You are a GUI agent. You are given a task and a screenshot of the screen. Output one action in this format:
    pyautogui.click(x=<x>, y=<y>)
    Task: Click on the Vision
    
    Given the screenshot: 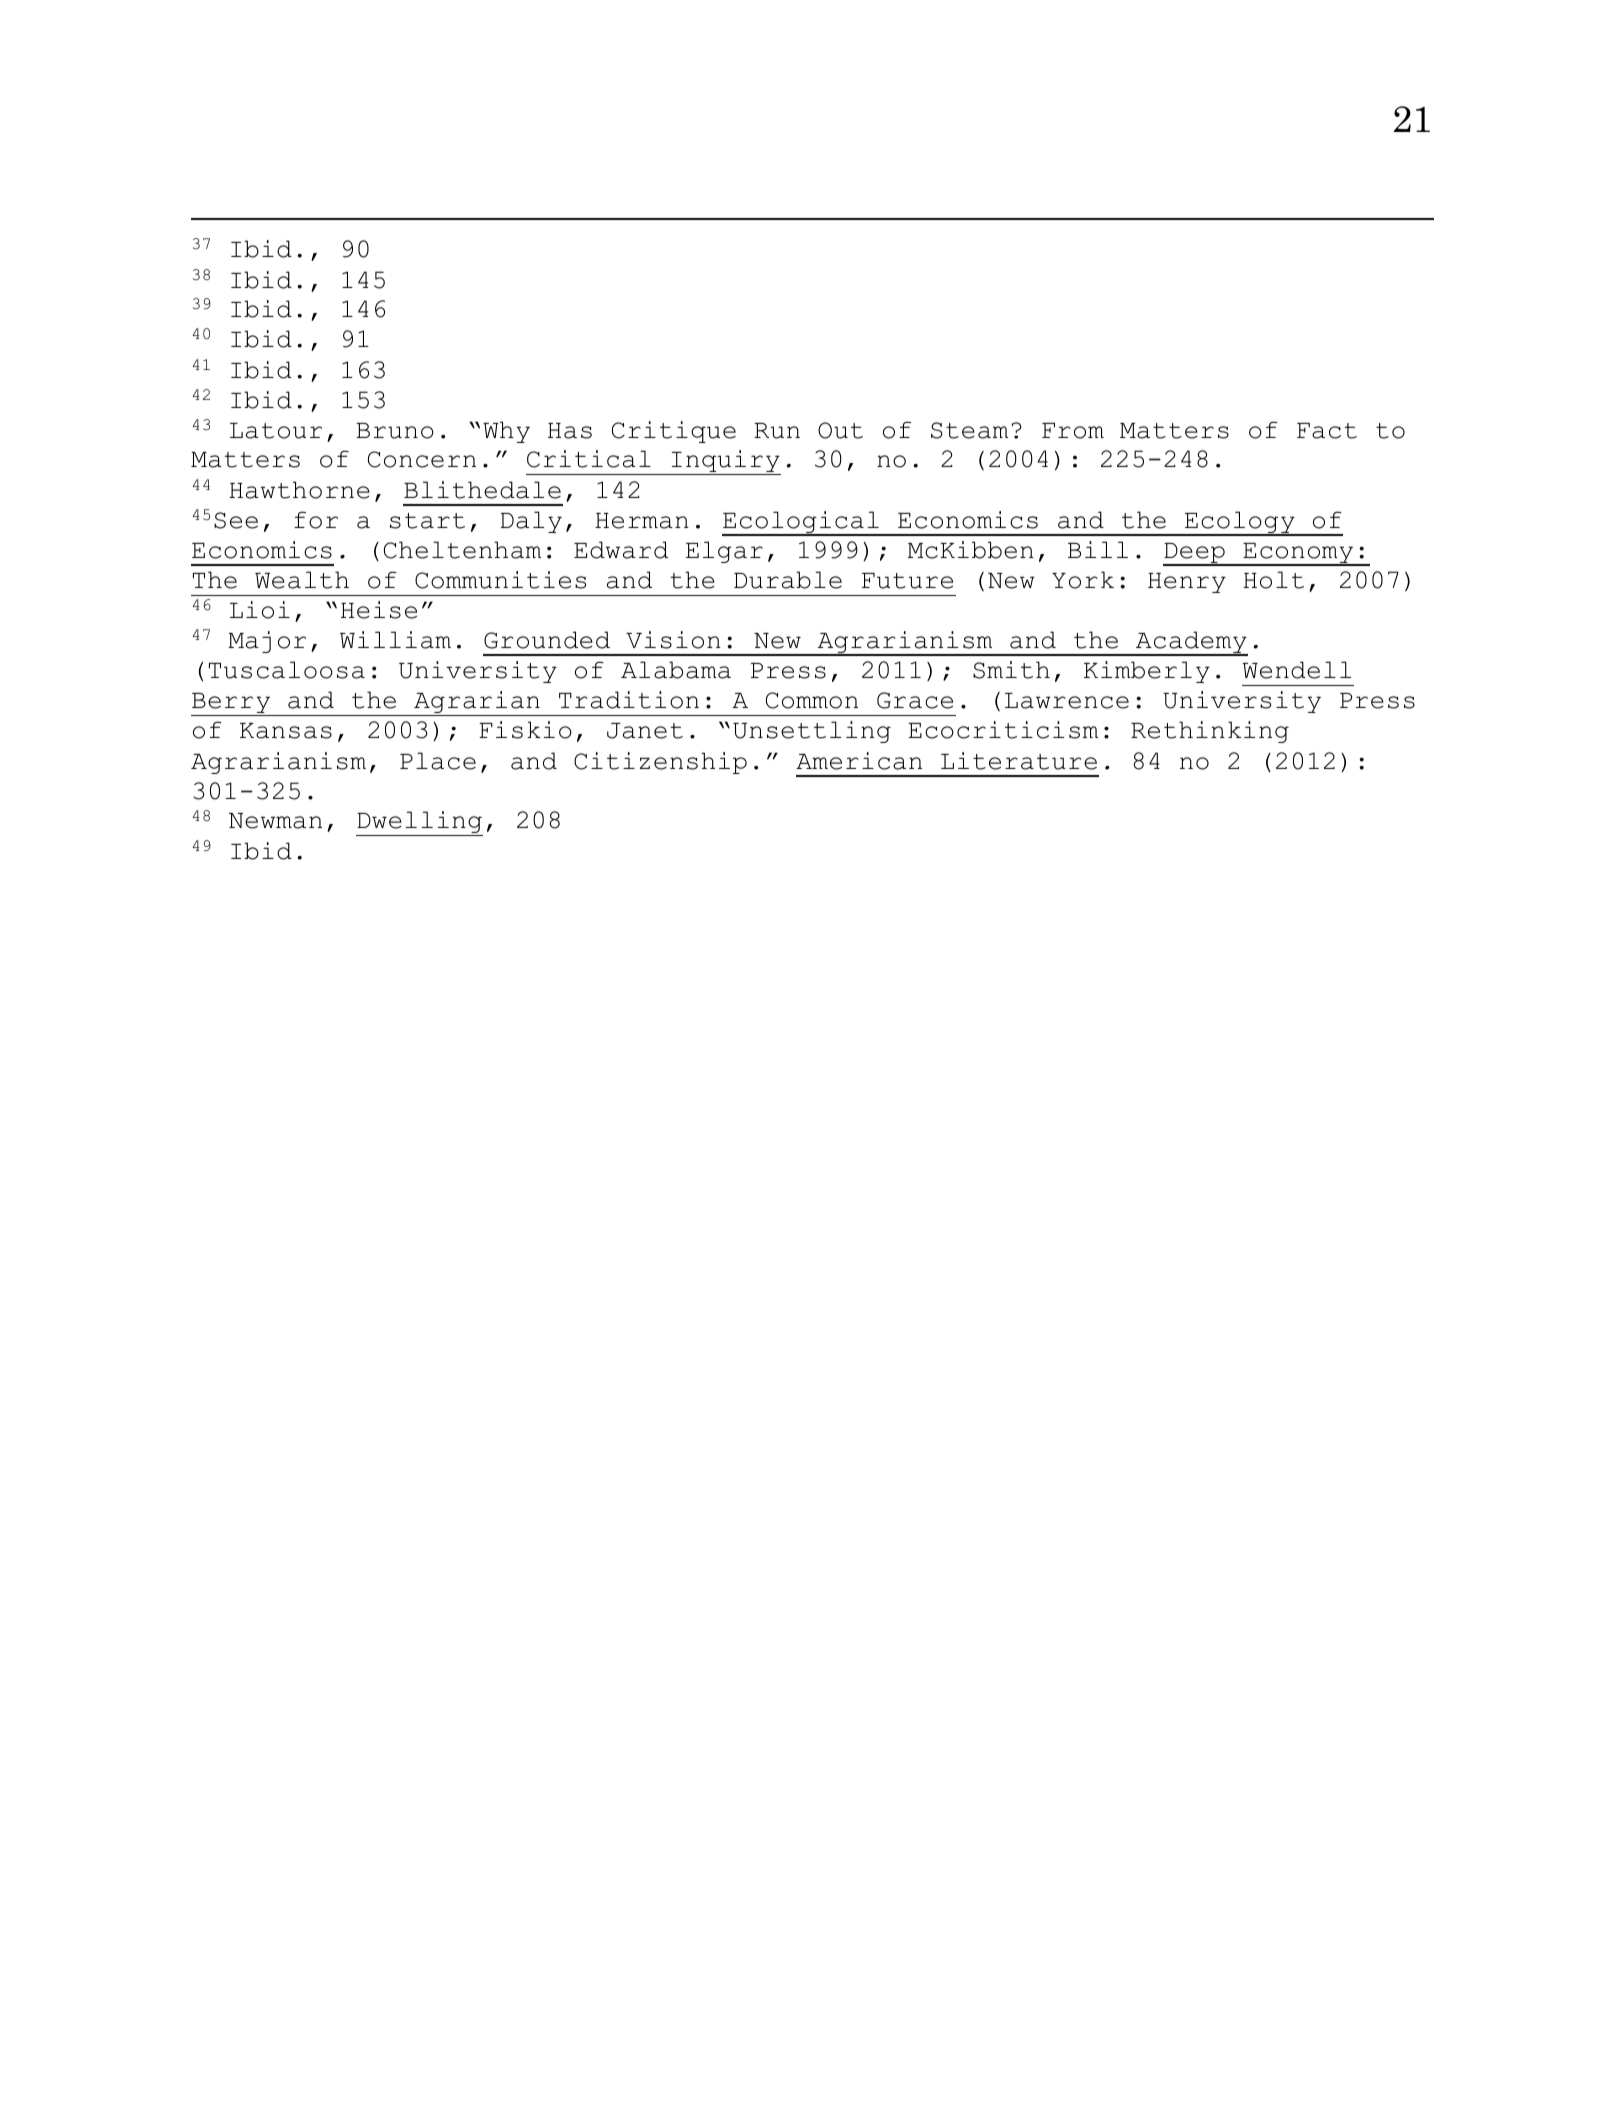 What is the action you would take?
    pyautogui.click(x=673, y=640)
